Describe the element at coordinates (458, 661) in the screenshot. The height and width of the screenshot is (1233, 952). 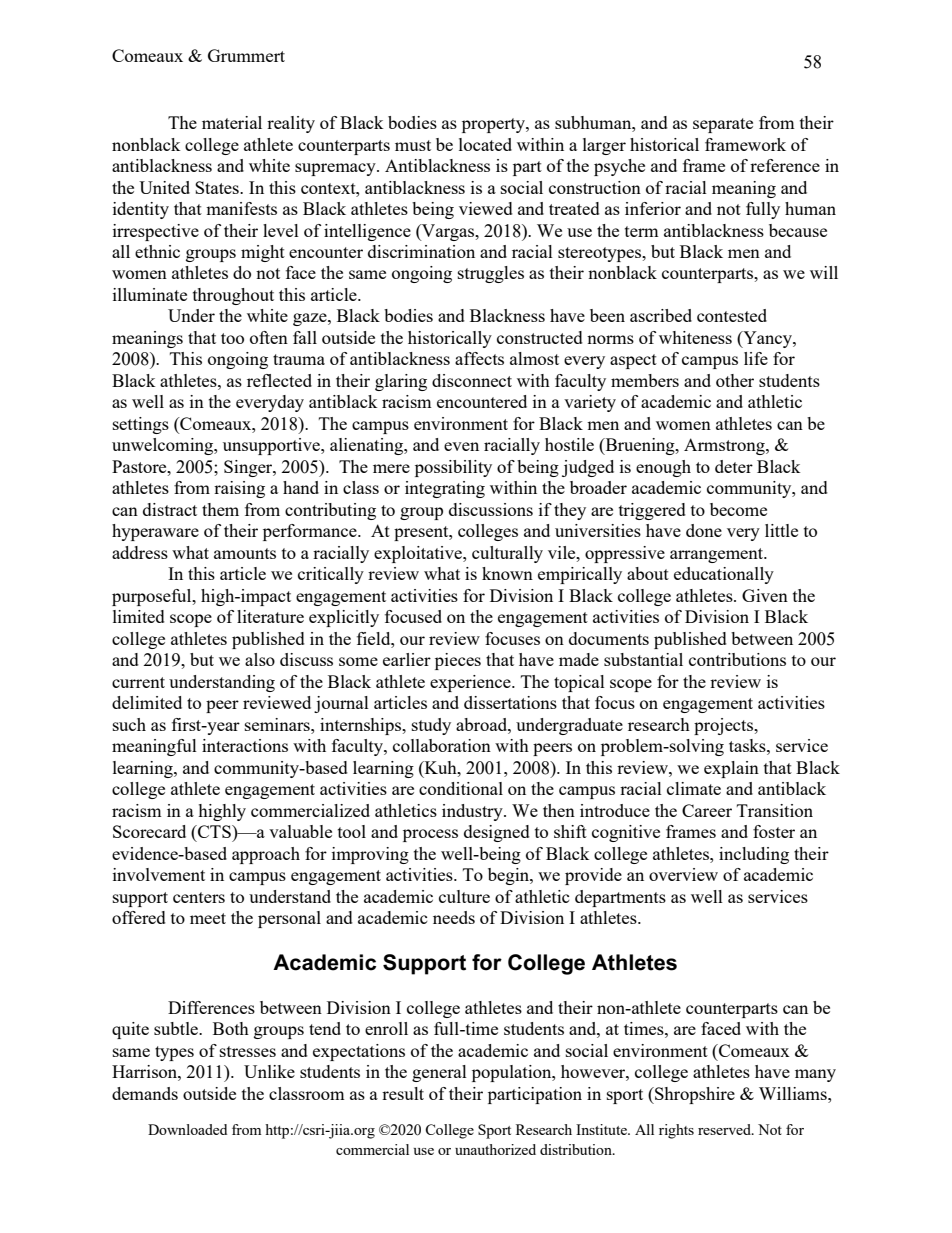
I see `pieces` at that location.
